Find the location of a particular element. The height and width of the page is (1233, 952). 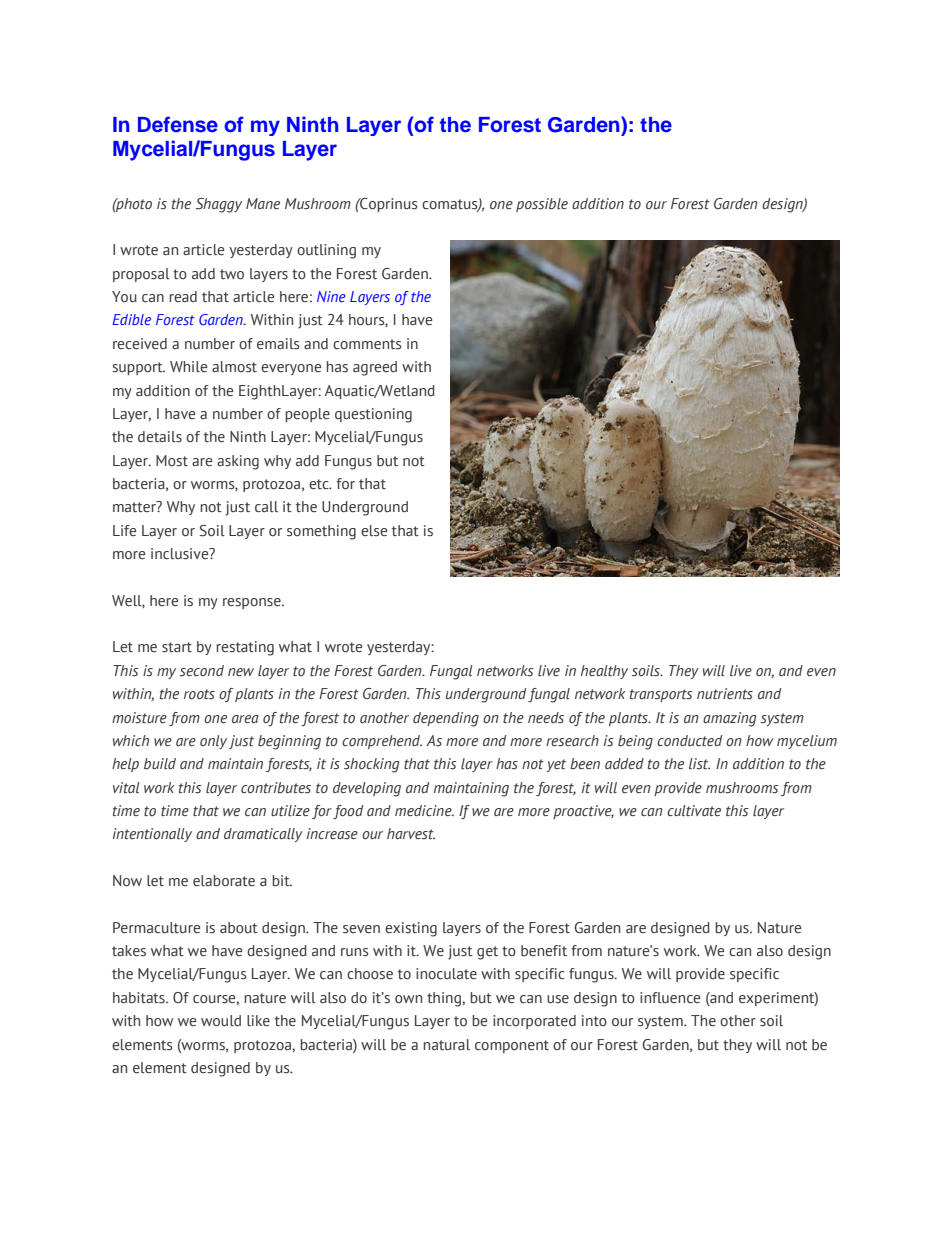

possible is located at coordinates (542, 205).
